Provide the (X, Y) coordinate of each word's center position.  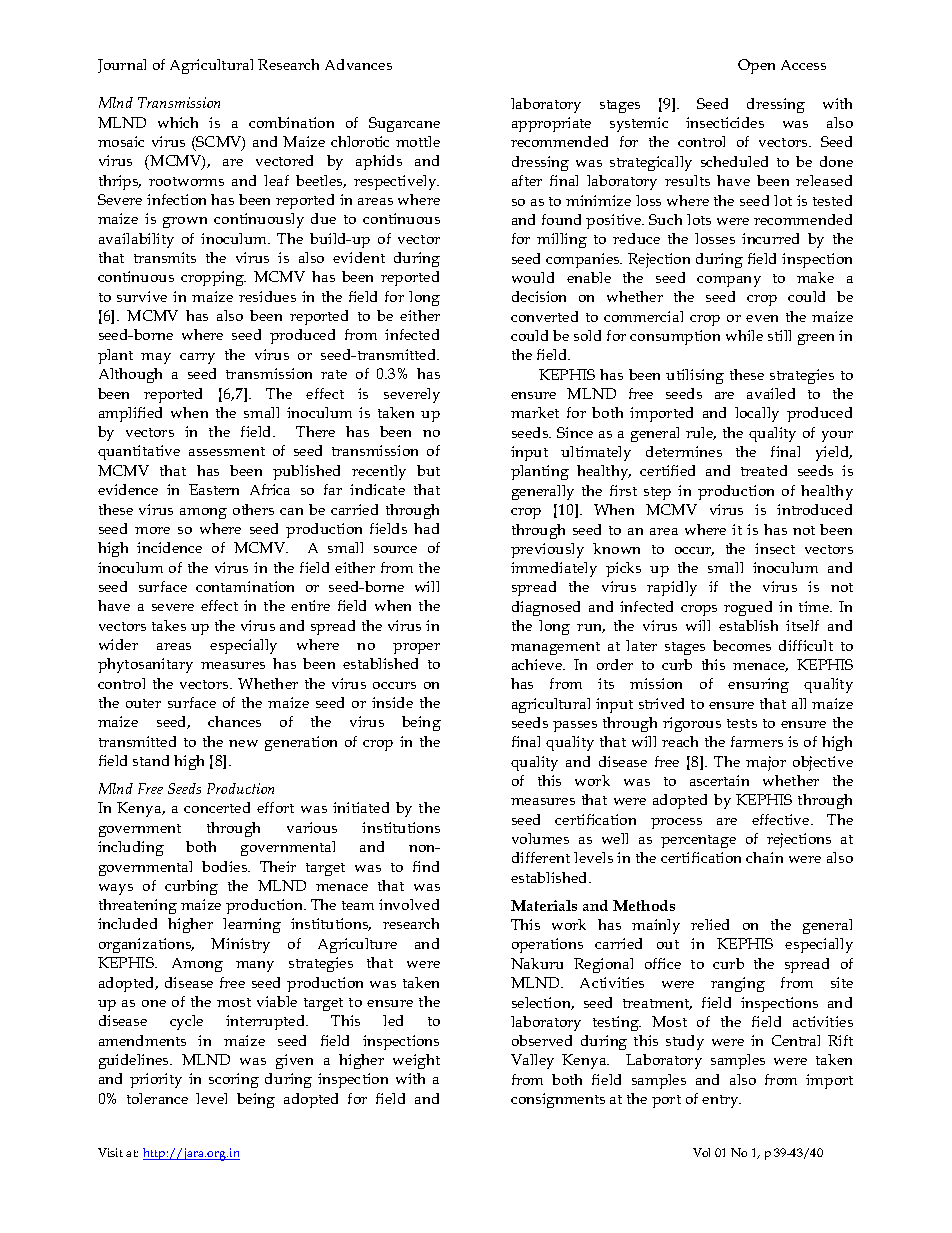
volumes (540, 838)
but (428, 470)
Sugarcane (404, 124)
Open (756, 66)
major (766, 763)
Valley (532, 1061)
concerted (217, 807)
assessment (227, 451)
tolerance (157, 1098)
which (178, 122)
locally (757, 414)
